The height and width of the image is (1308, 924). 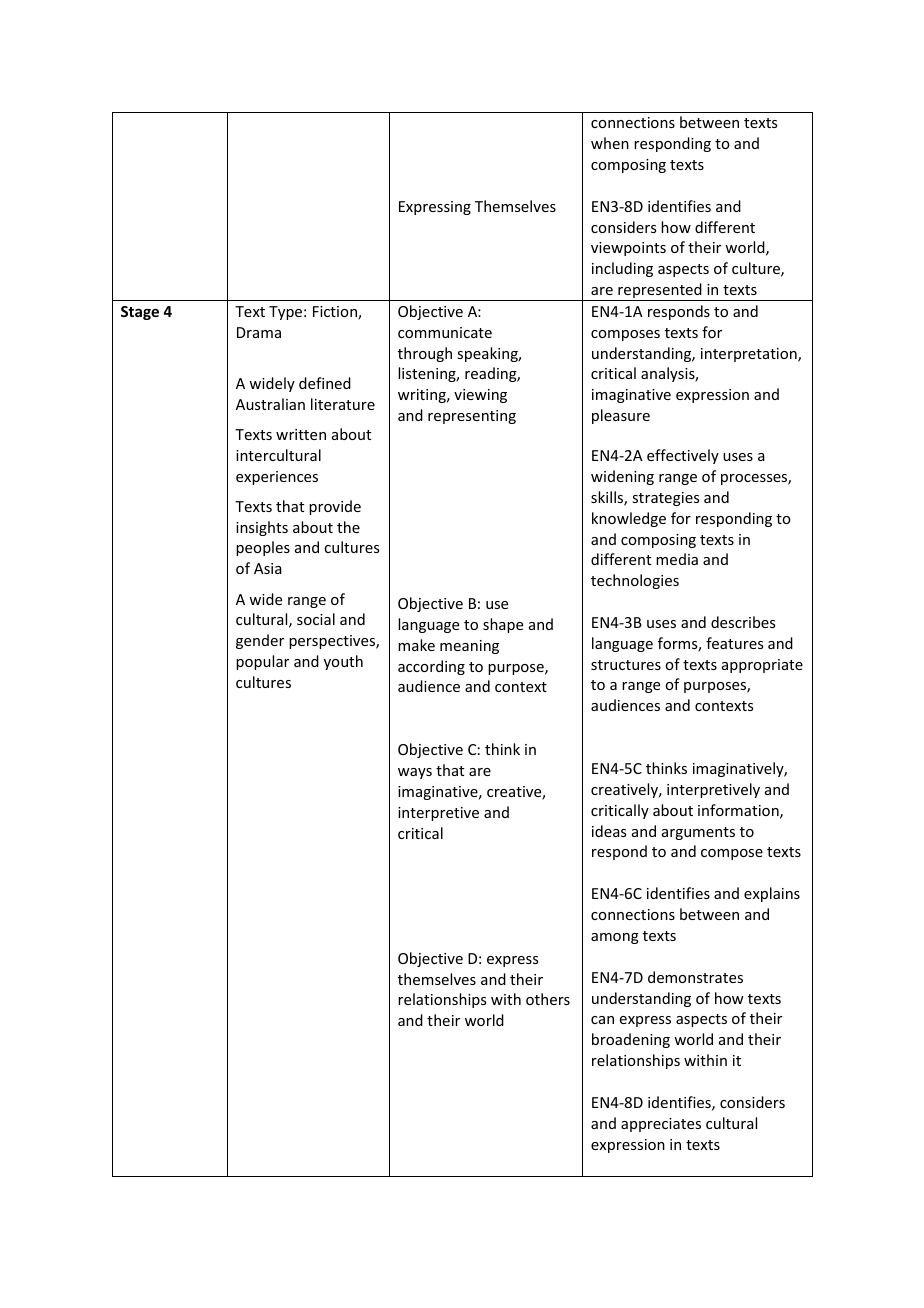 What do you see at coordinates (469, 647) in the image?
I see `meaning` at bounding box center [469, 647].
